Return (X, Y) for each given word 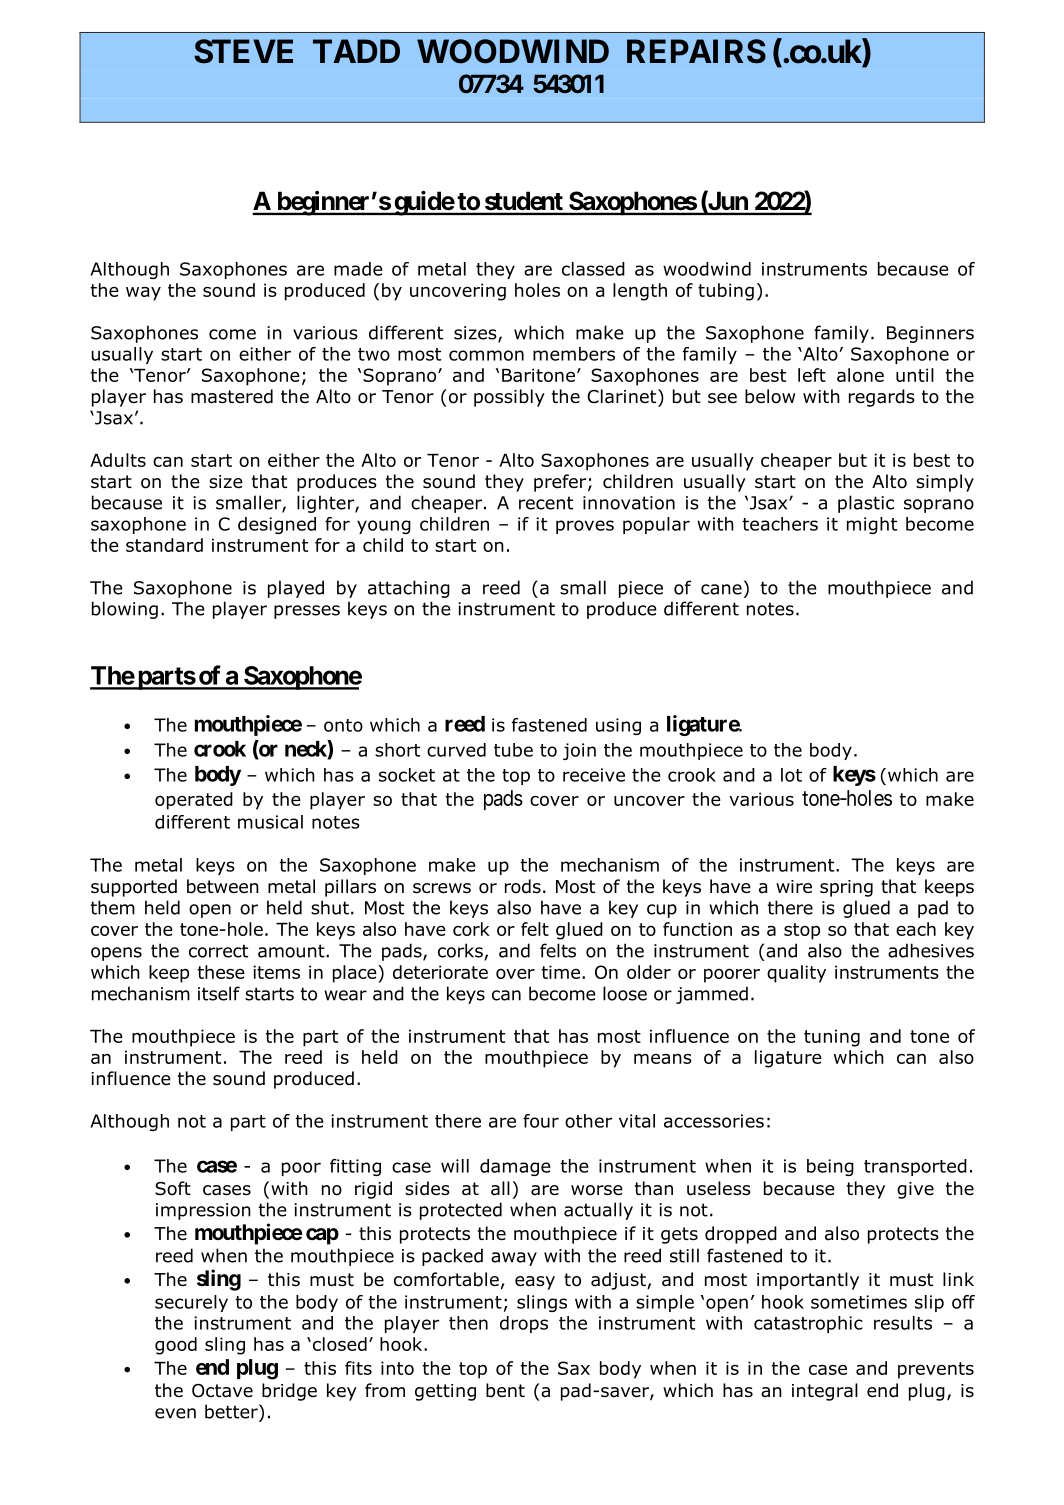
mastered (232, 396)
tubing (726, 292)
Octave (222, 1391)
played (296, 589)
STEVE (243, 51)
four (541, 1121)
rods (523, 886)
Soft (173, 1188)
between (223, 886)
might (872, 525)
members (574, 354)
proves (585, 527)
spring (846, 888)
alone (860, 375)
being (830, 1167)
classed (593, 269)
